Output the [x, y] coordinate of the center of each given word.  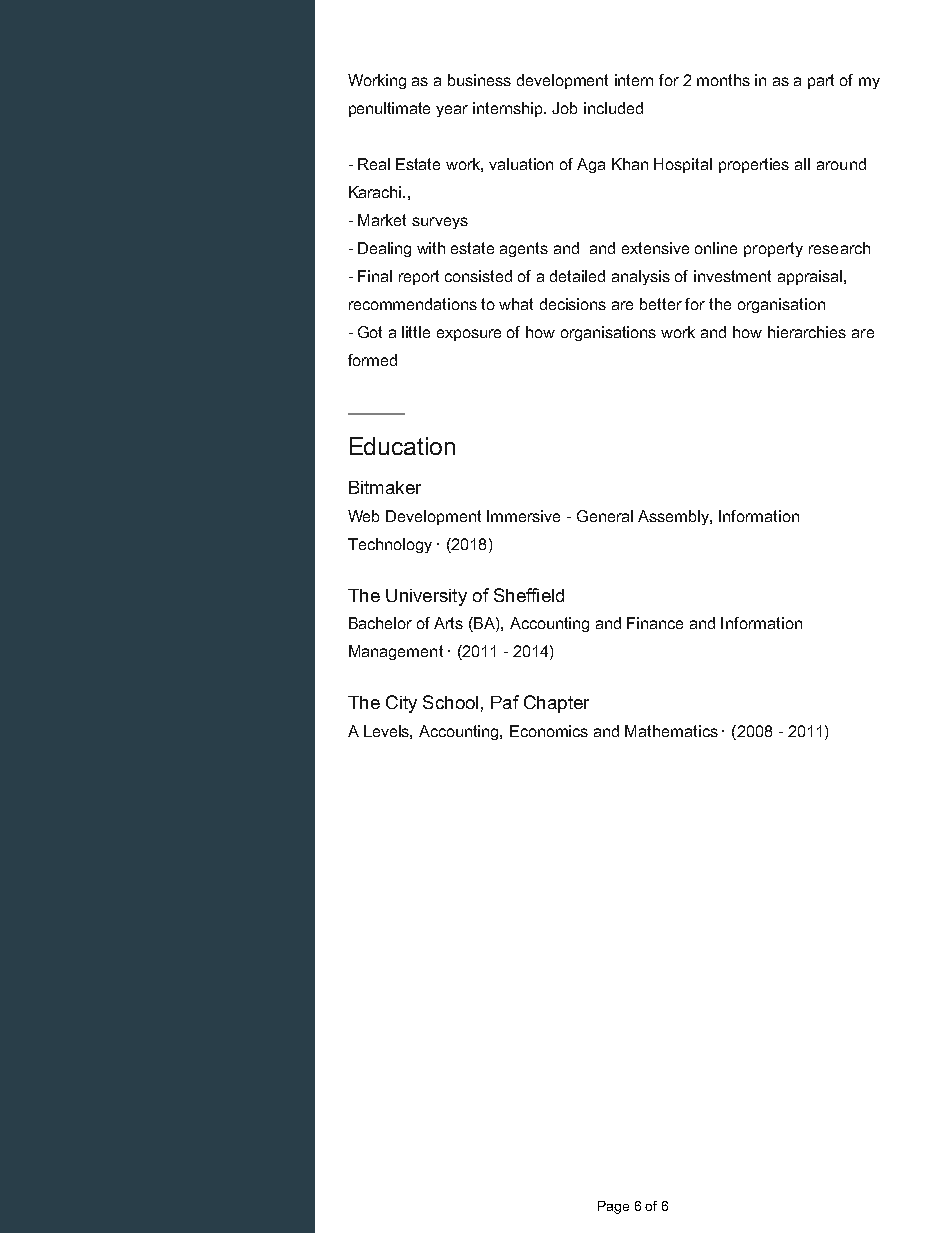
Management [396, 652]
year [452, 111]
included [613, 108]
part [821, 81]
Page [613, 1207]
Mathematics [671, 731]
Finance [655, 623]
